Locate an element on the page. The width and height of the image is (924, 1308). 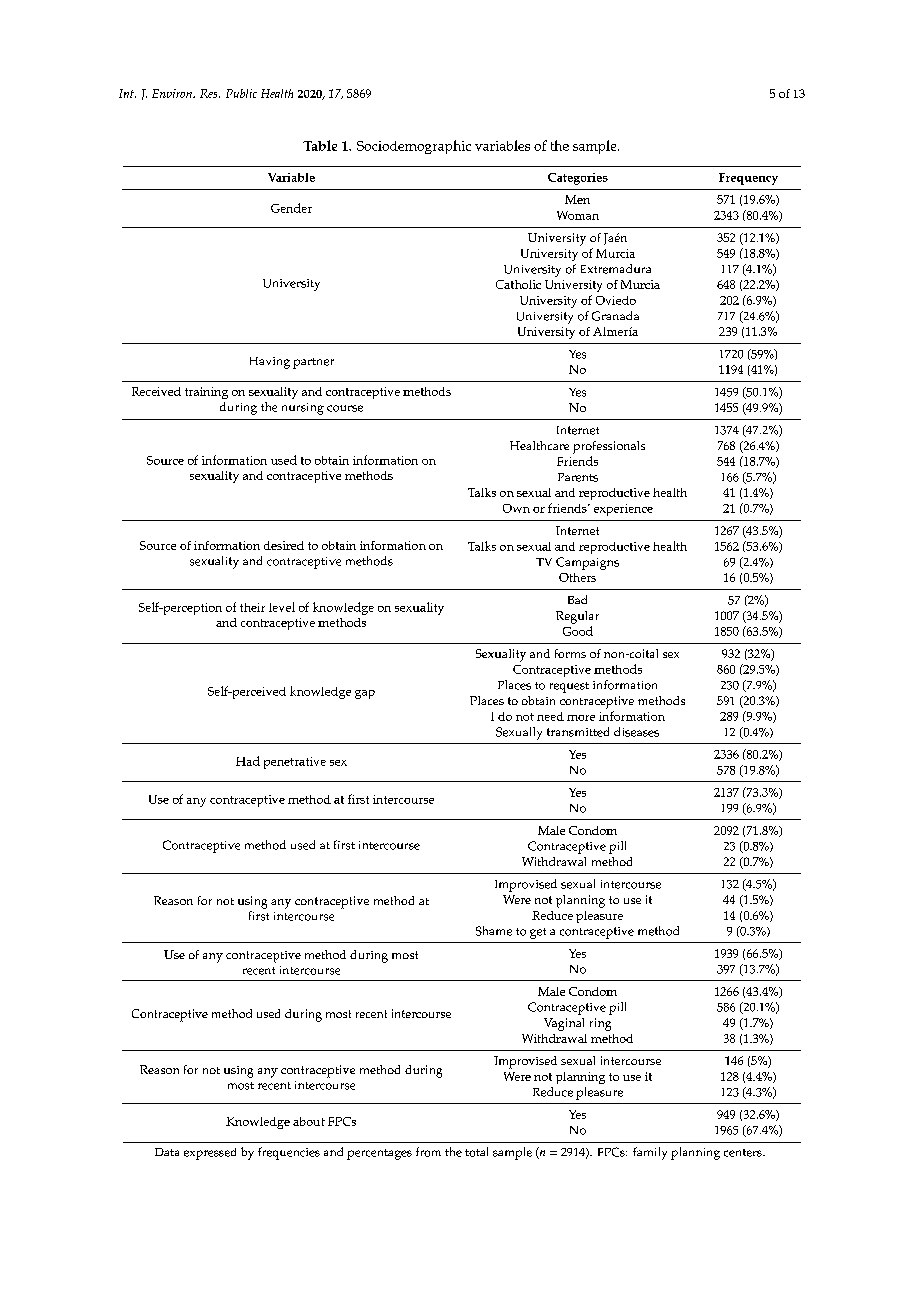
expressed is located at coordinates (210, 1154).
